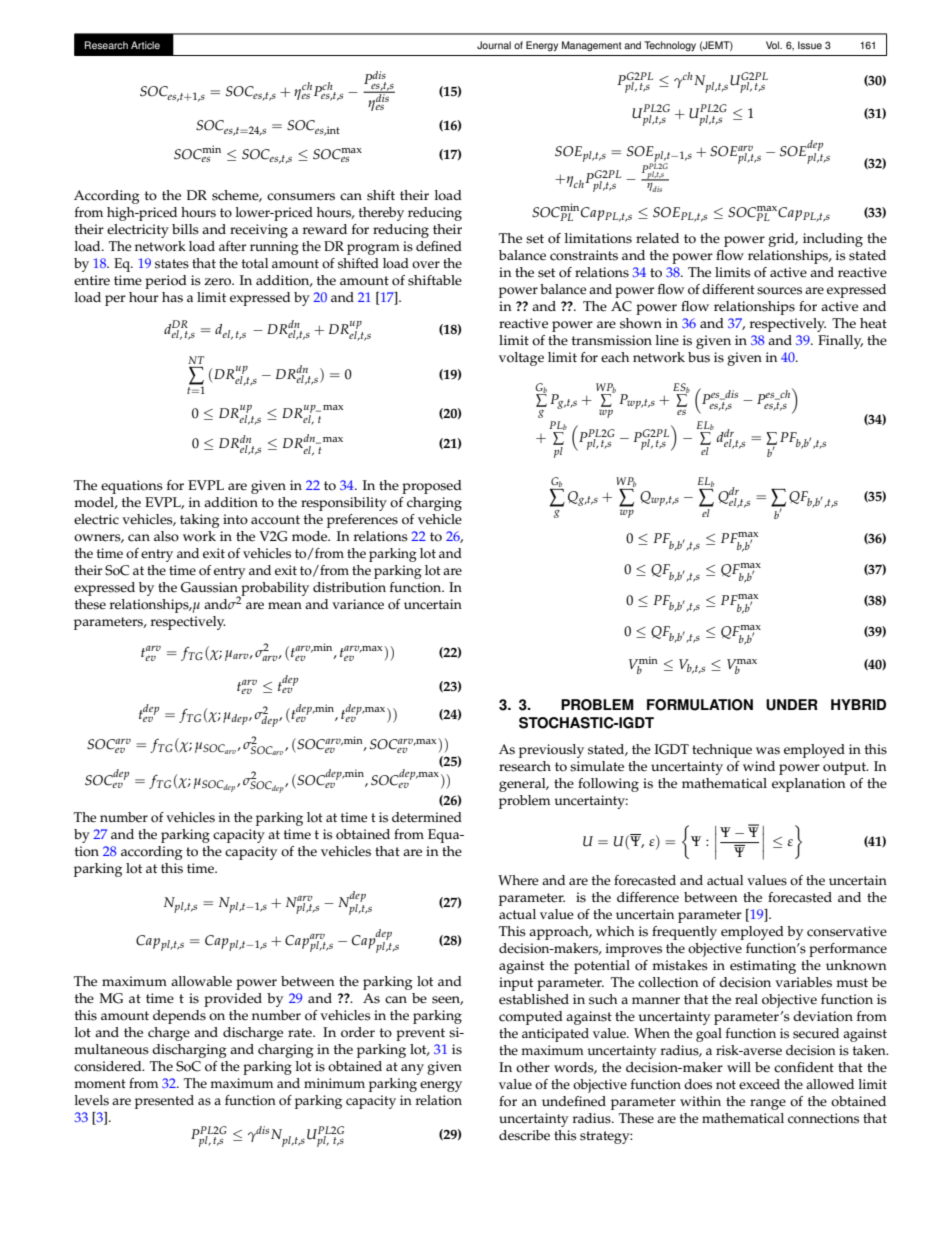  What do you see at coordinates (164, 1102) in the screenshot?
I see `presented` at bounding box center [164, 1102].
